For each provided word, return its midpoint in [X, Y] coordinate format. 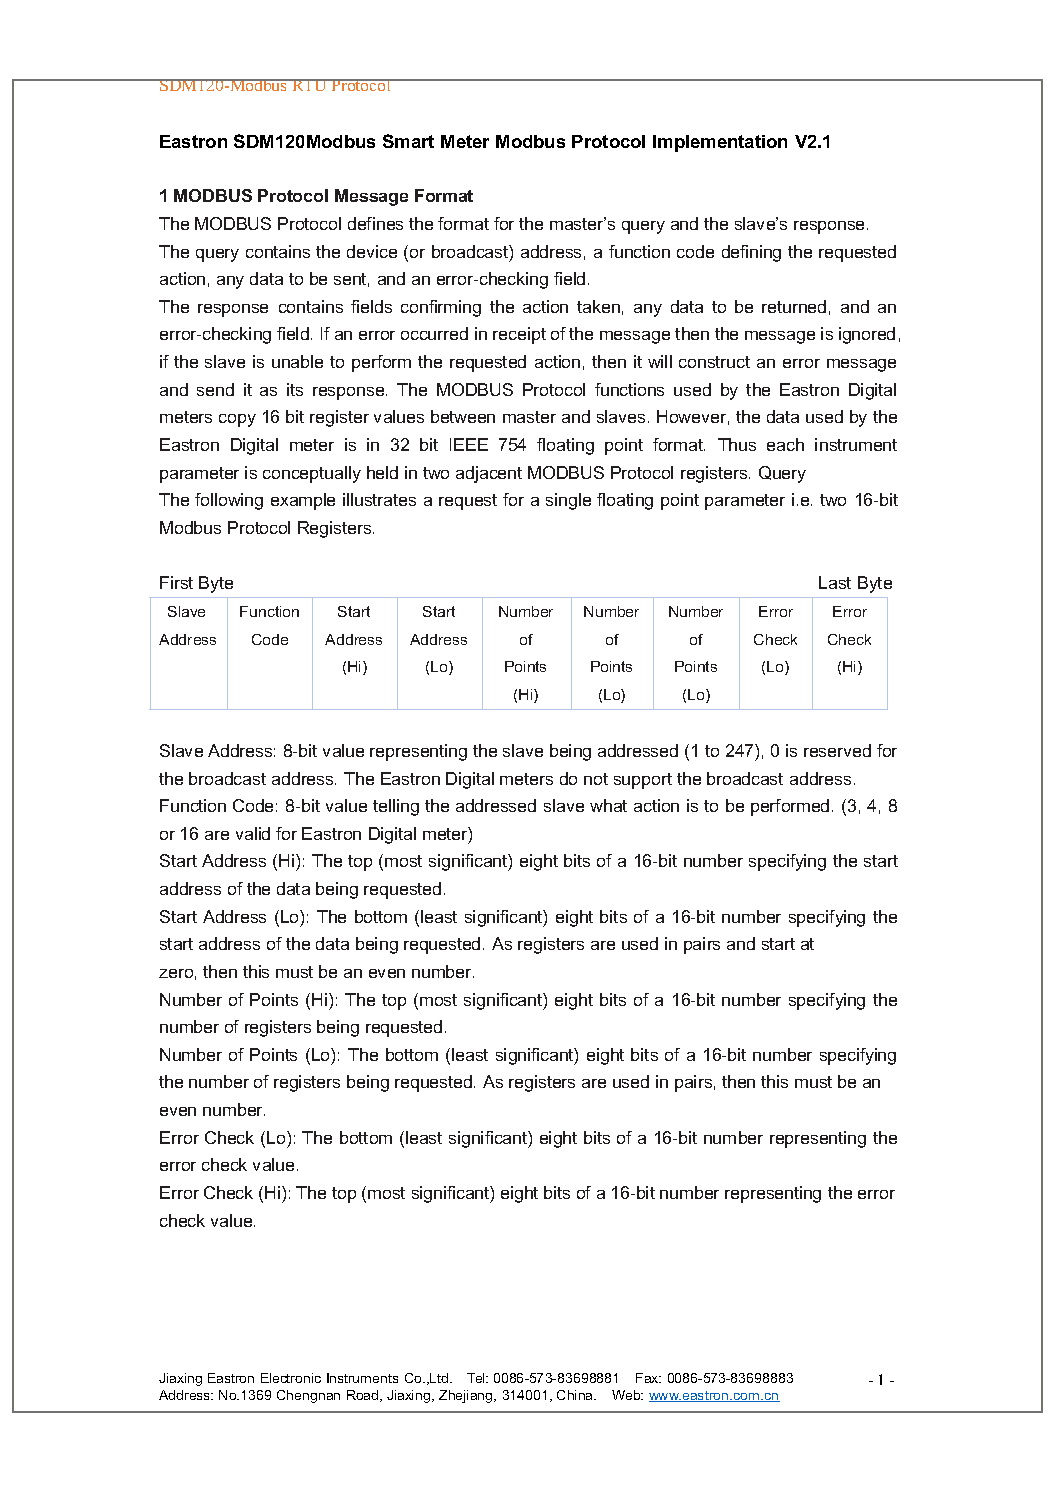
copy [237, 420]
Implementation [720, 143]
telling [396, 807]
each [785, 444]
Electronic [291, 1378]
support [643, 781]
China [576, 1395]
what [608, 805]
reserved [837, 750]
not [596, 779]
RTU [309, 85]
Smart [408, 141]
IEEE [469, 444]
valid [253, 833]
